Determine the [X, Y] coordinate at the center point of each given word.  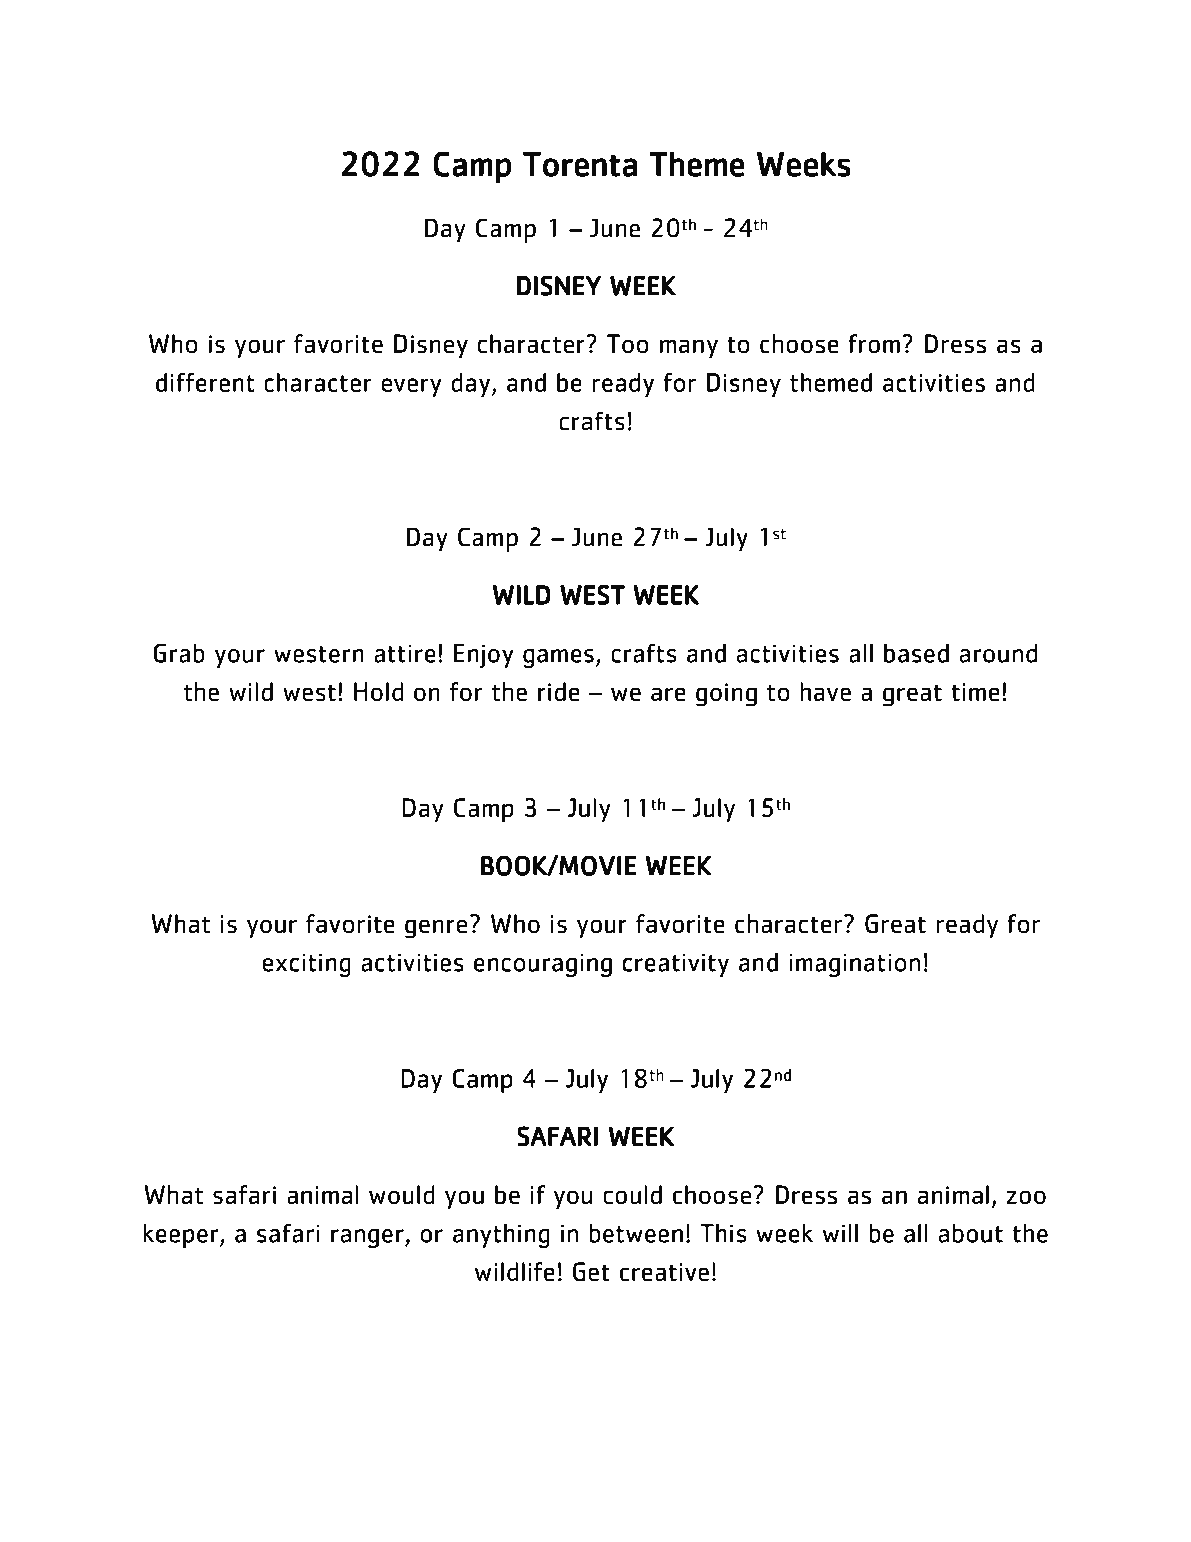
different [205, 382]
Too [628, 343]
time [976, 692]
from [874, 343]
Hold [378, 691]
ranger [368, 1238]
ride [559, 691]
